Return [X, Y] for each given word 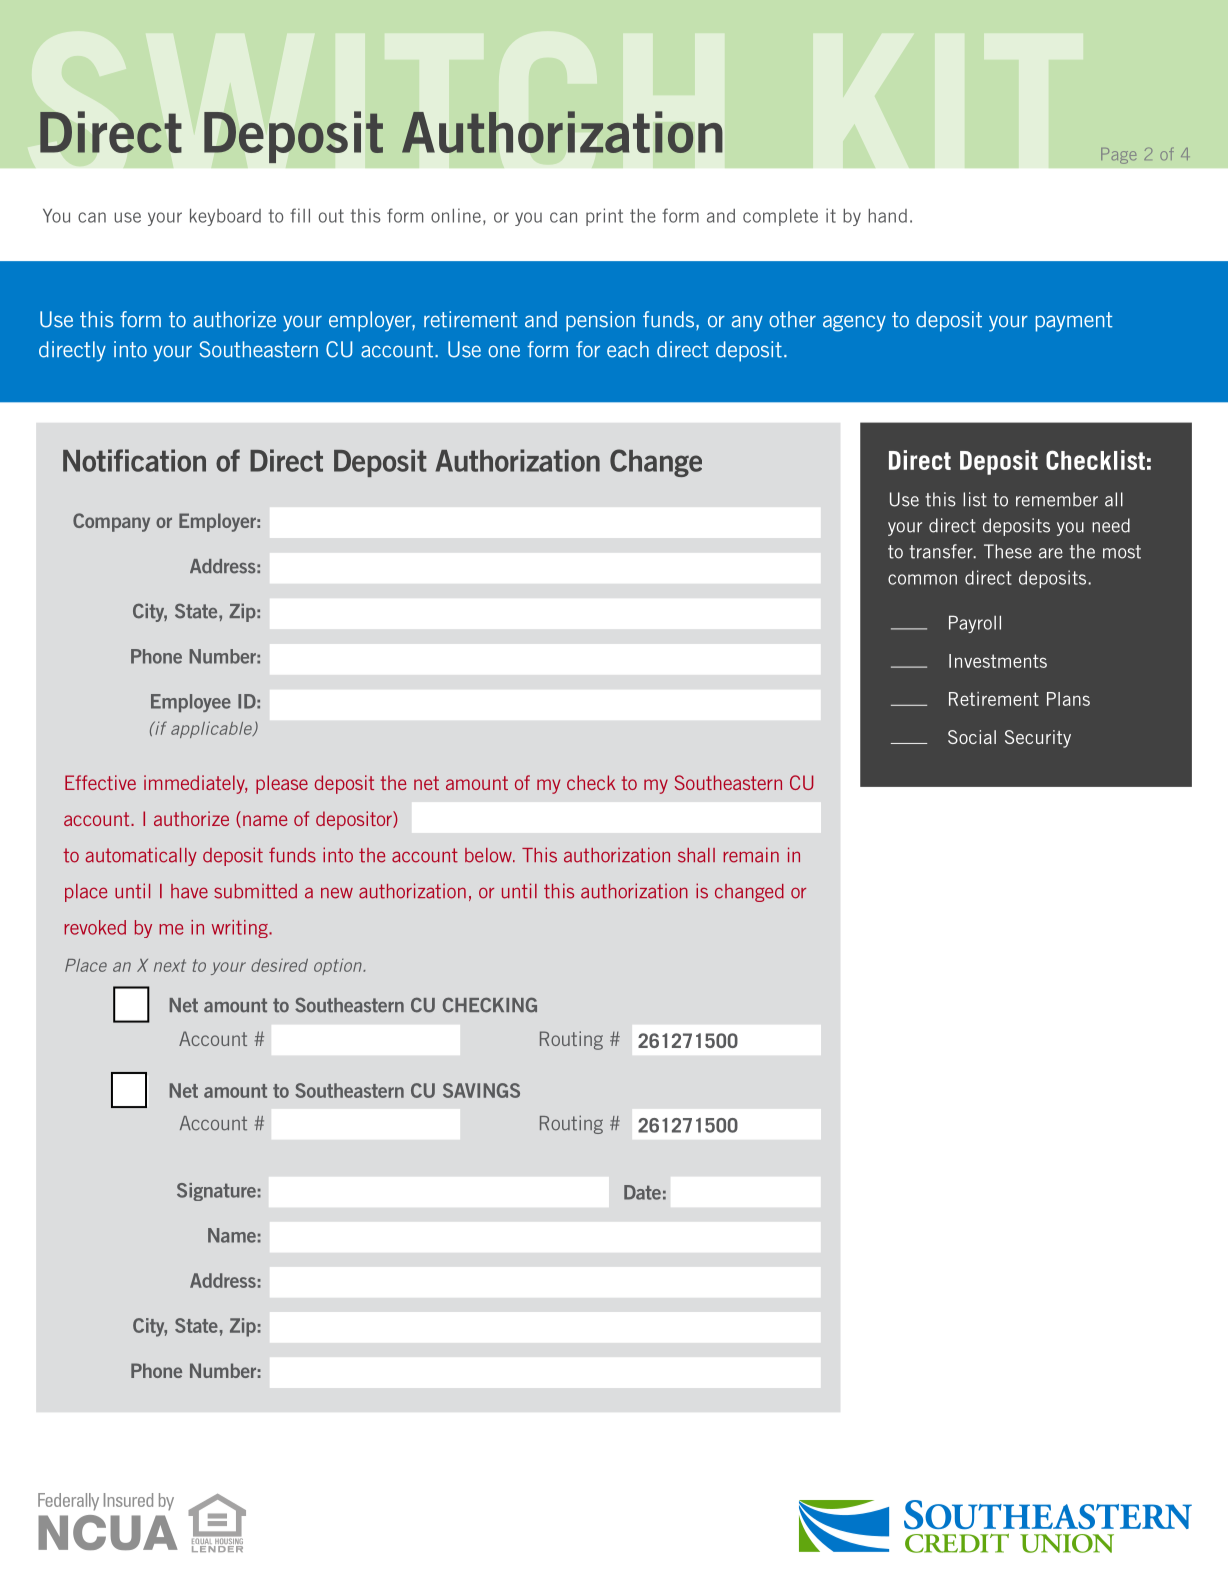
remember [1057, 499]
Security [1038, 739]
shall [696, 855]
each [628, 349]
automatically [141, 856]
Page [1118, 156]
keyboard [225, 217]
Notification [134, 460]
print [604, 217]
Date [642, 1192]
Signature [216, 1192]
